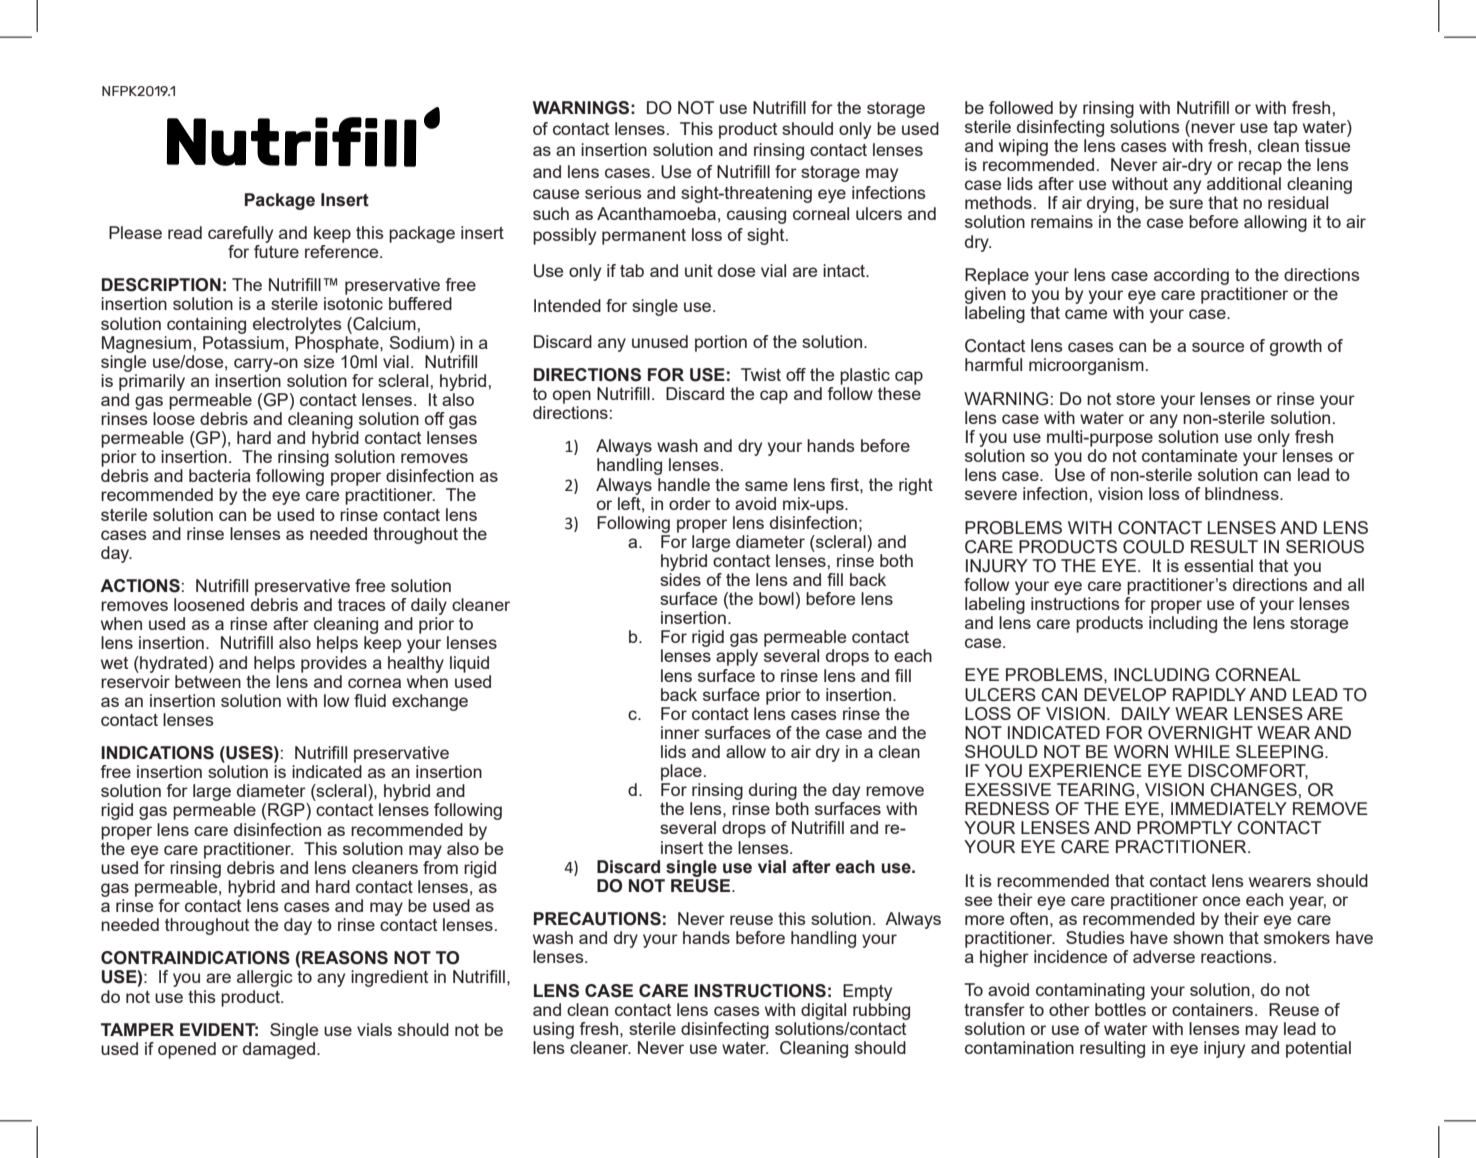 The width and height of the screenshot is (1476, 1158). What do you see at coordinates (1260, 168) in the screenshot?
I see `recap` at bounding box center [1260, 168].
